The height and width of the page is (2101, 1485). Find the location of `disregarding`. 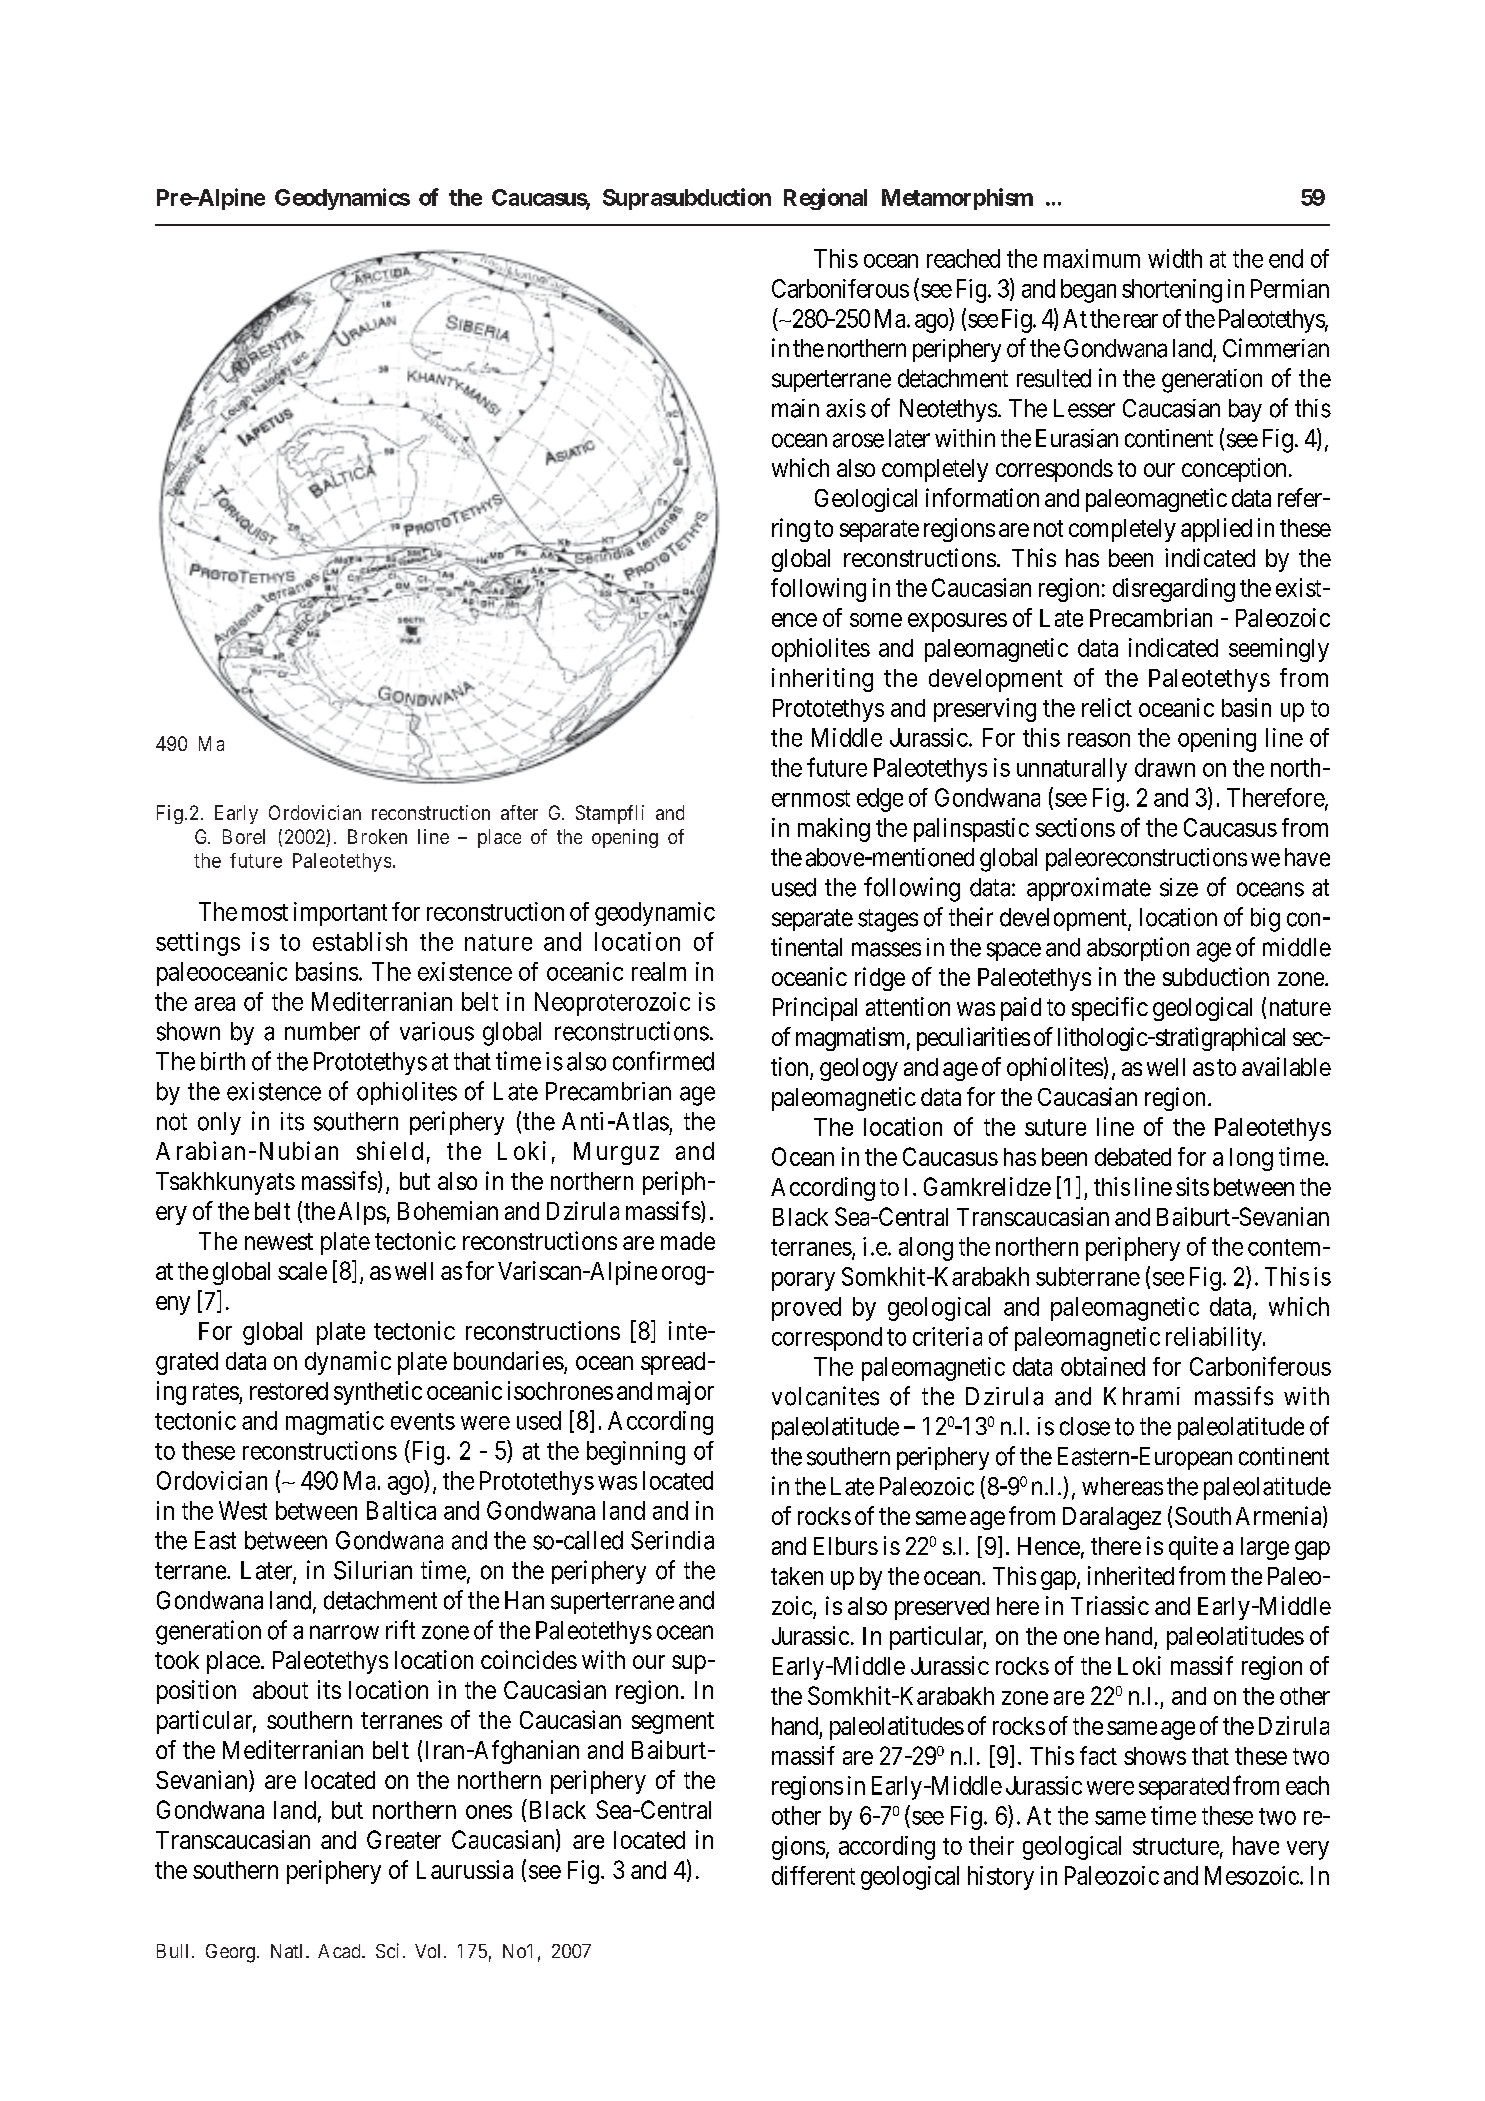

disregarding is located at coordinates (1174, 590).
